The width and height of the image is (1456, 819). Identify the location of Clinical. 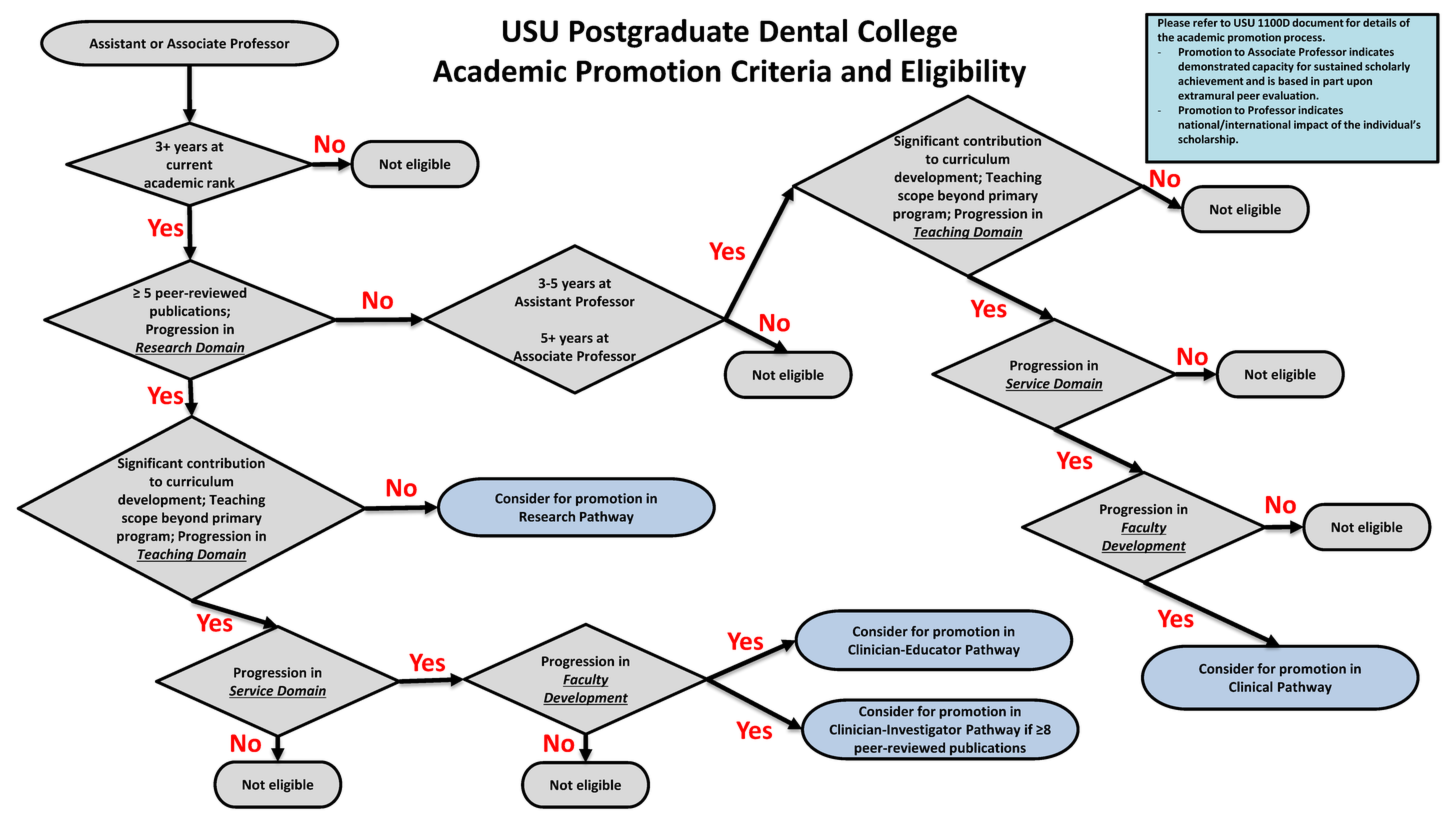
(1251, 686).
